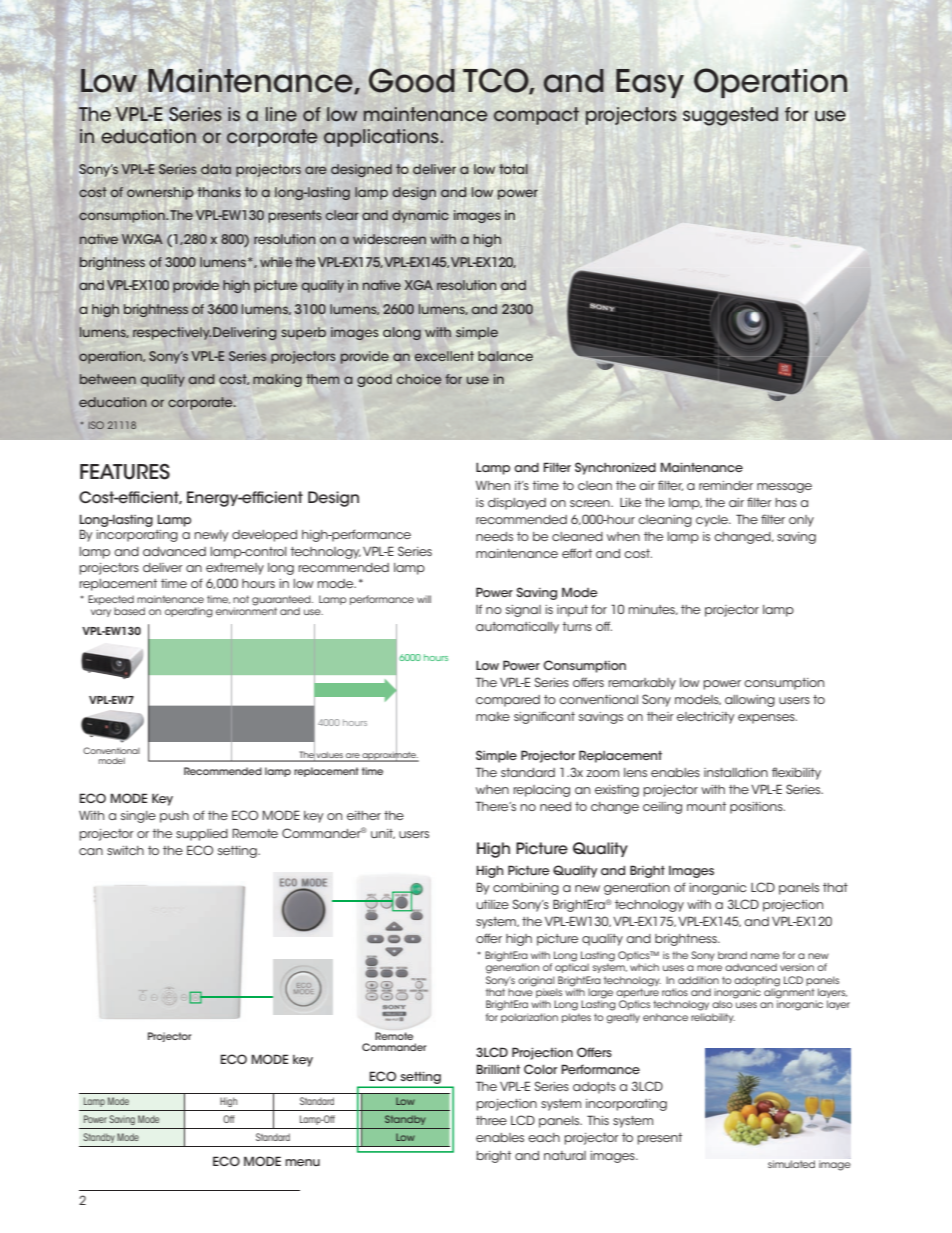  Describe the element at coordinates (189, 612) in the document. I see `operating` at that location.
